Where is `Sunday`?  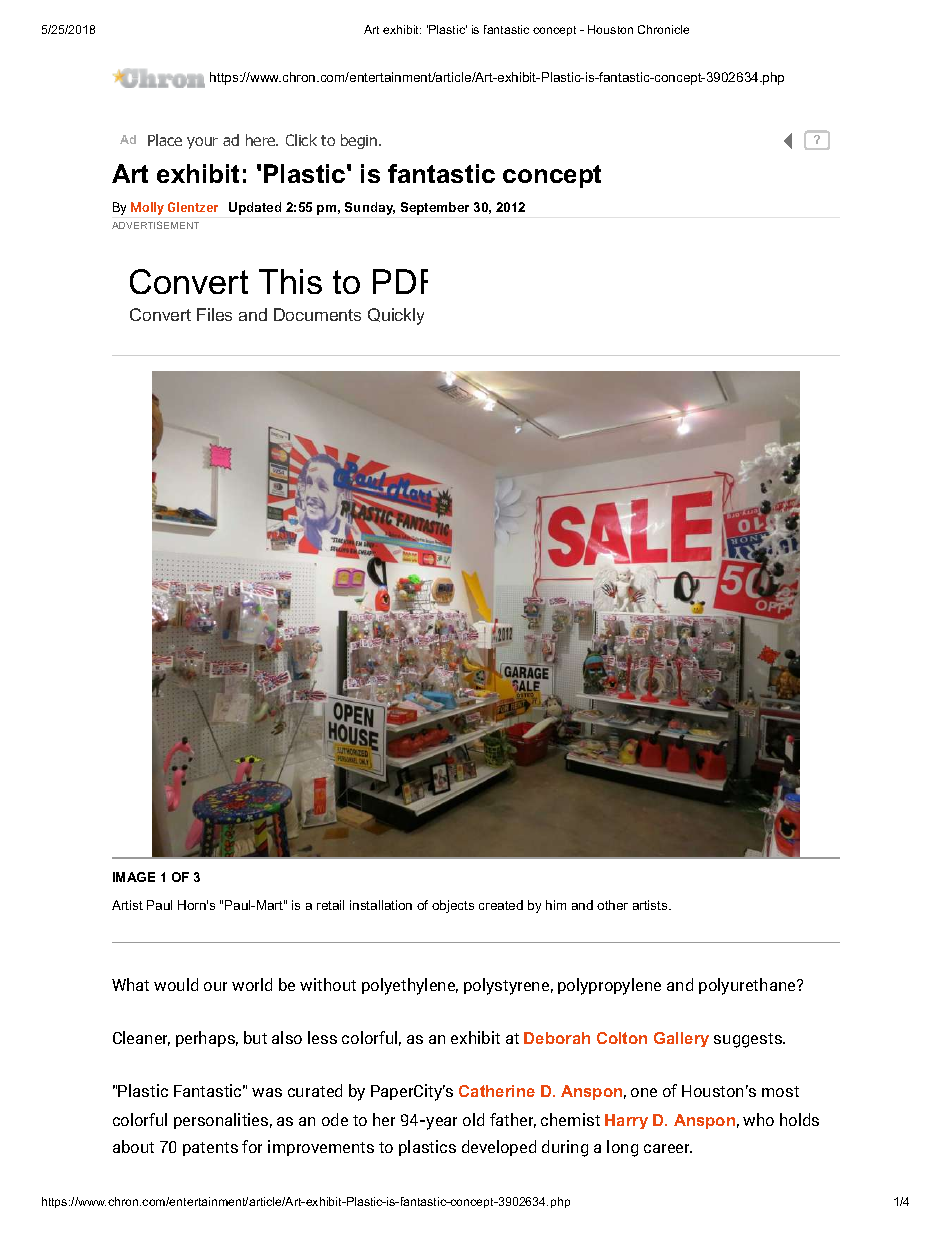
Sunday is located at coordinates (370, 208).
